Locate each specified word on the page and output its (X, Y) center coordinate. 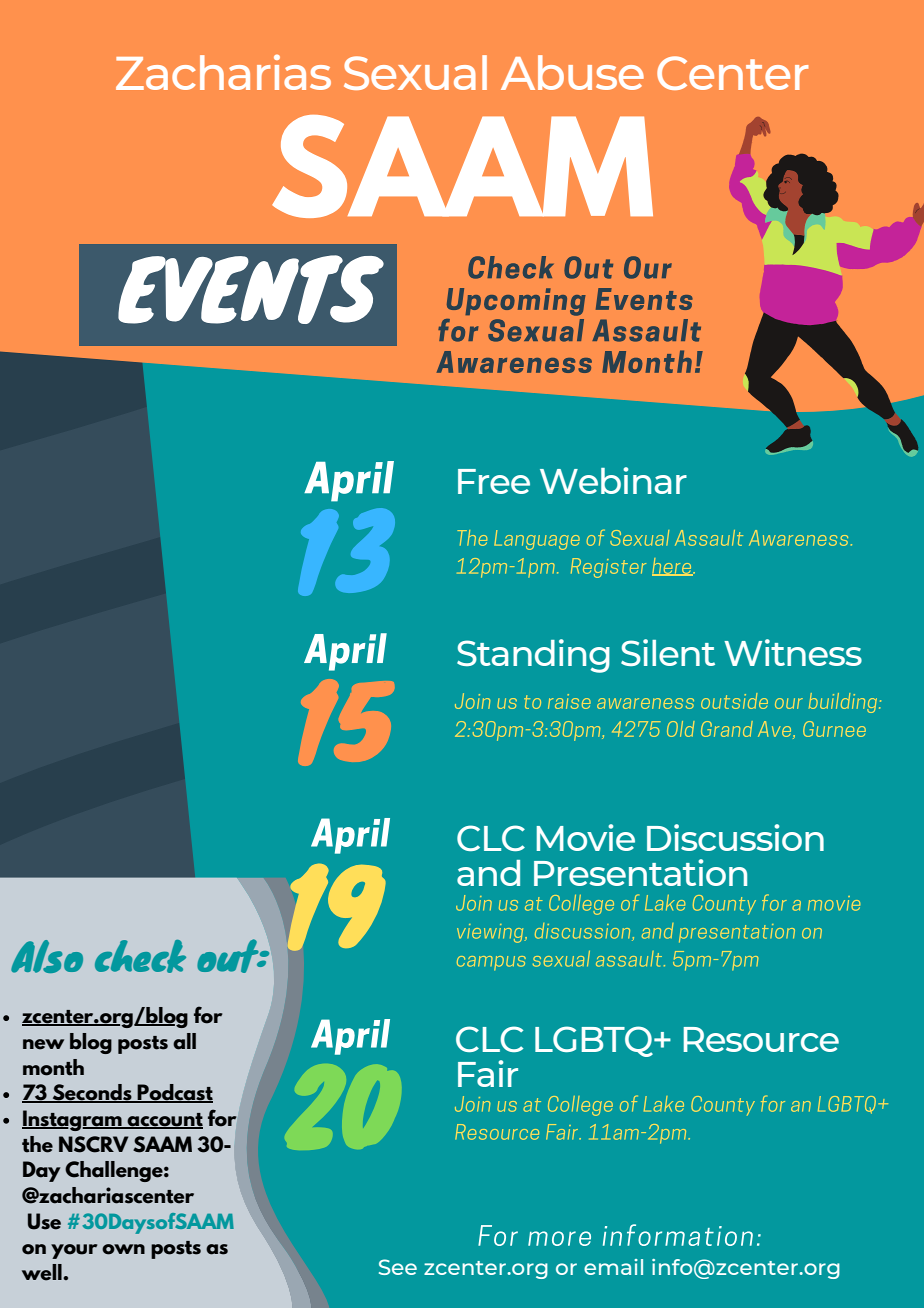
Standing (533, 656)
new (43, 1044)
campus (491, 963)
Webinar (613, 480)
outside (734, 701)
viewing (491, 933)
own (123, 1249)
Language (537, 540)
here (673, 567)
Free (494, 481)
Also (47, 956)
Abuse (572, 72)
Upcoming (516, 302)
